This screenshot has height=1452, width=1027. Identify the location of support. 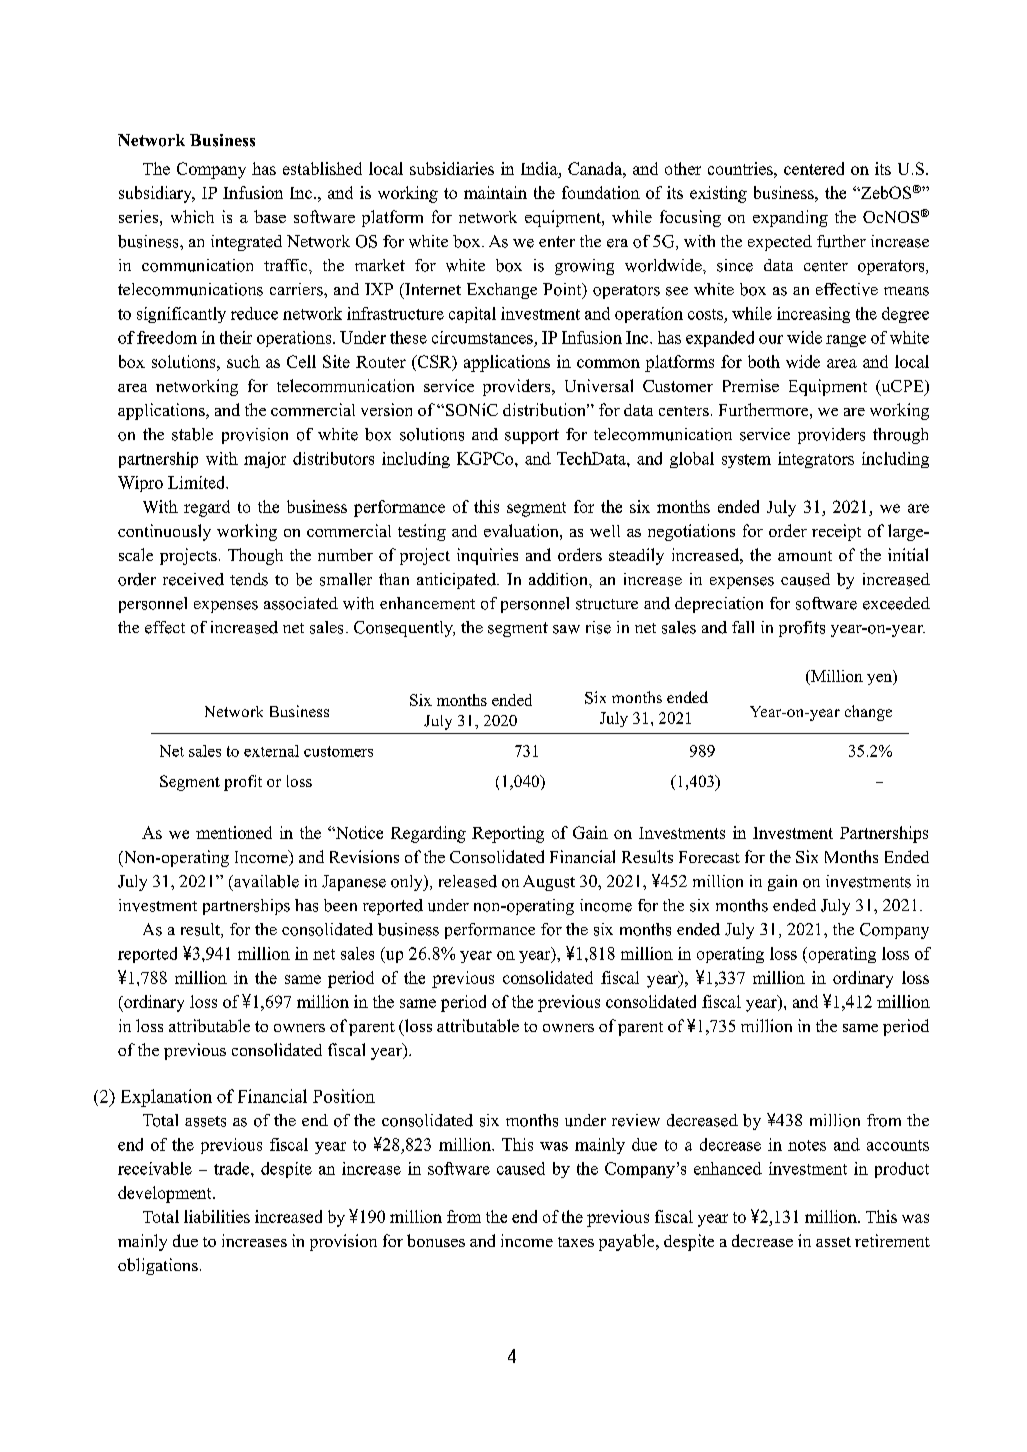
(532, 436).
